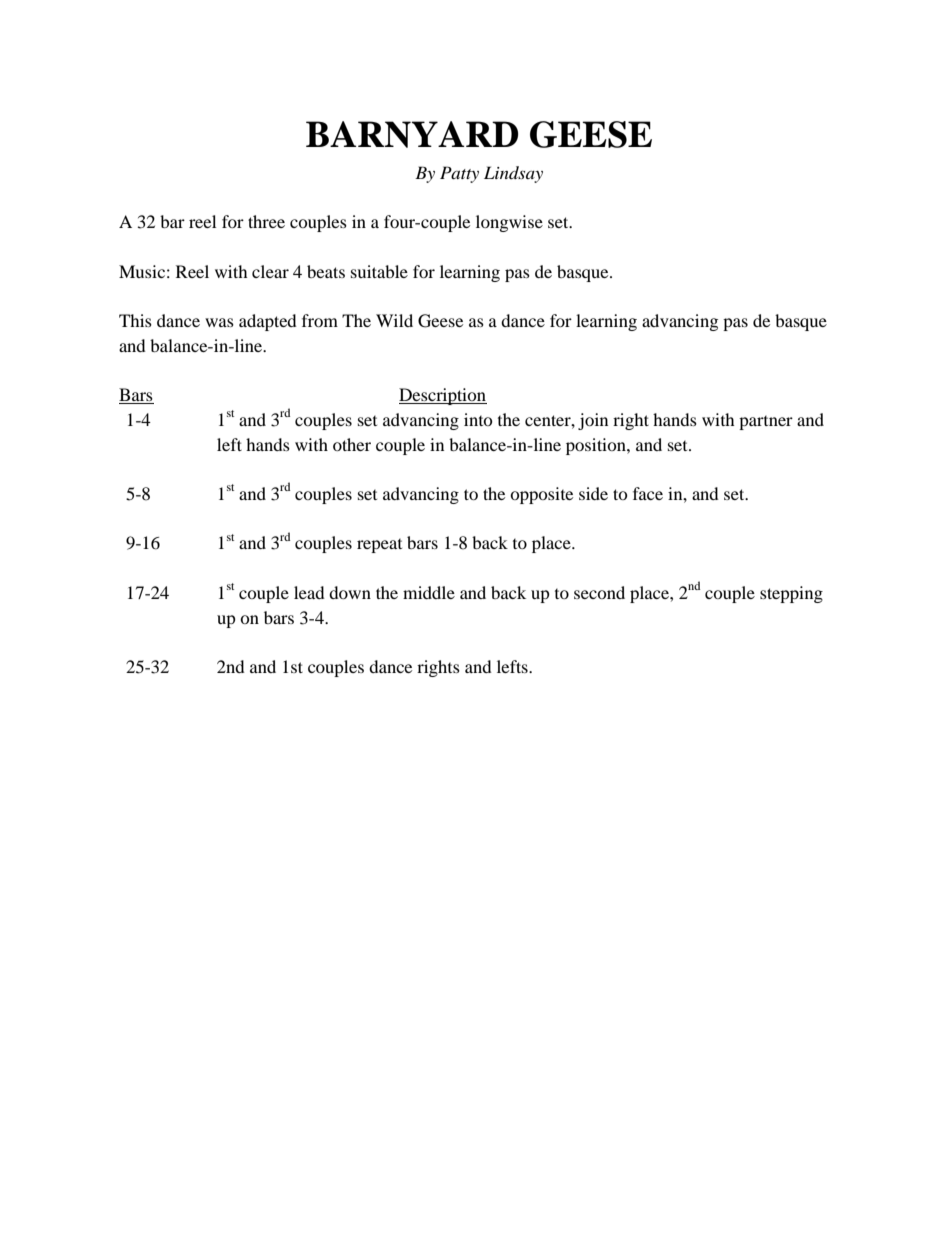  Describe the element at coordinates (513, 174) in the screenshot. I see `Lindsay` at that location.
